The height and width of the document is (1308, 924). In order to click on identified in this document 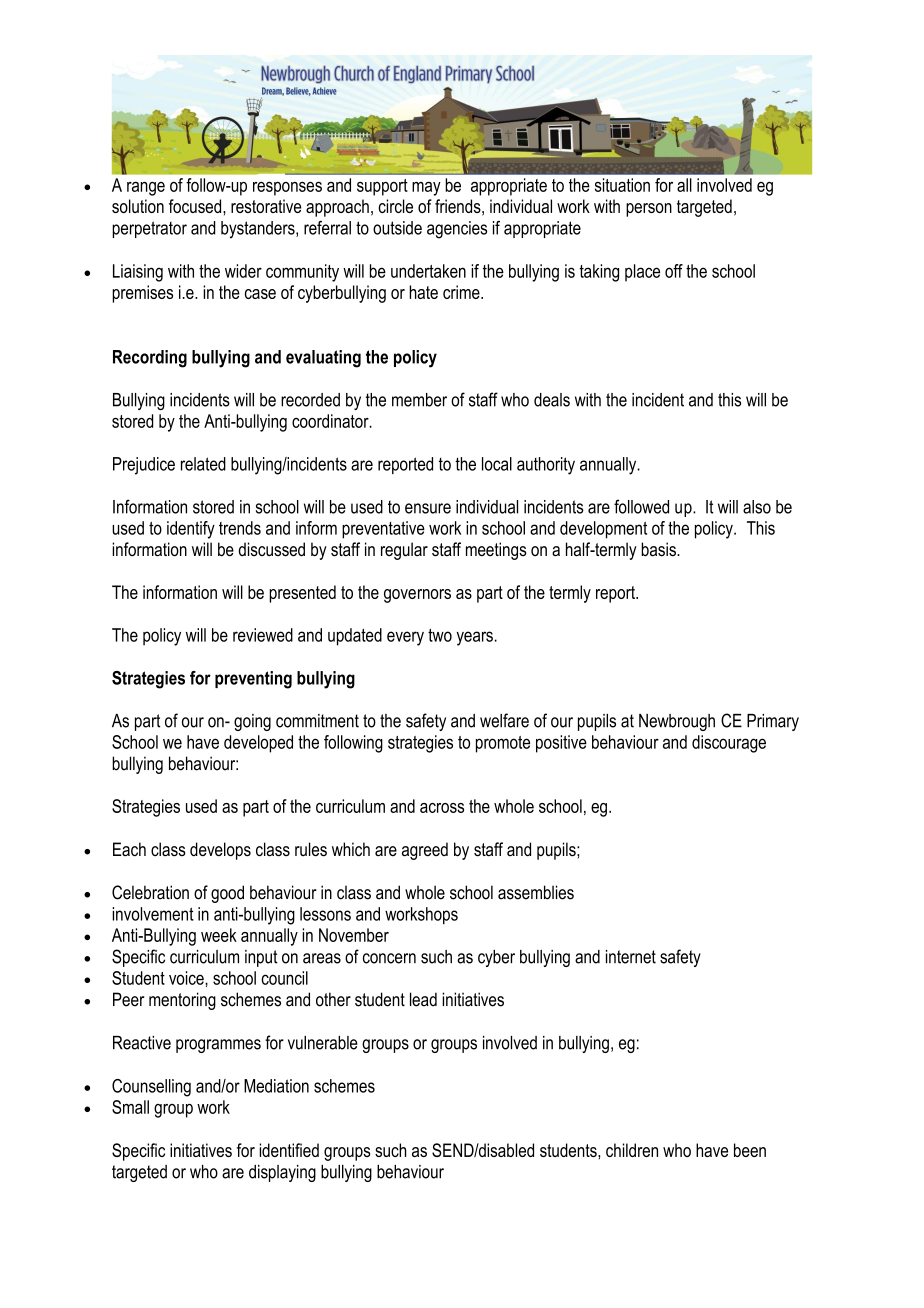, I will do `click(289, 1150)`.
